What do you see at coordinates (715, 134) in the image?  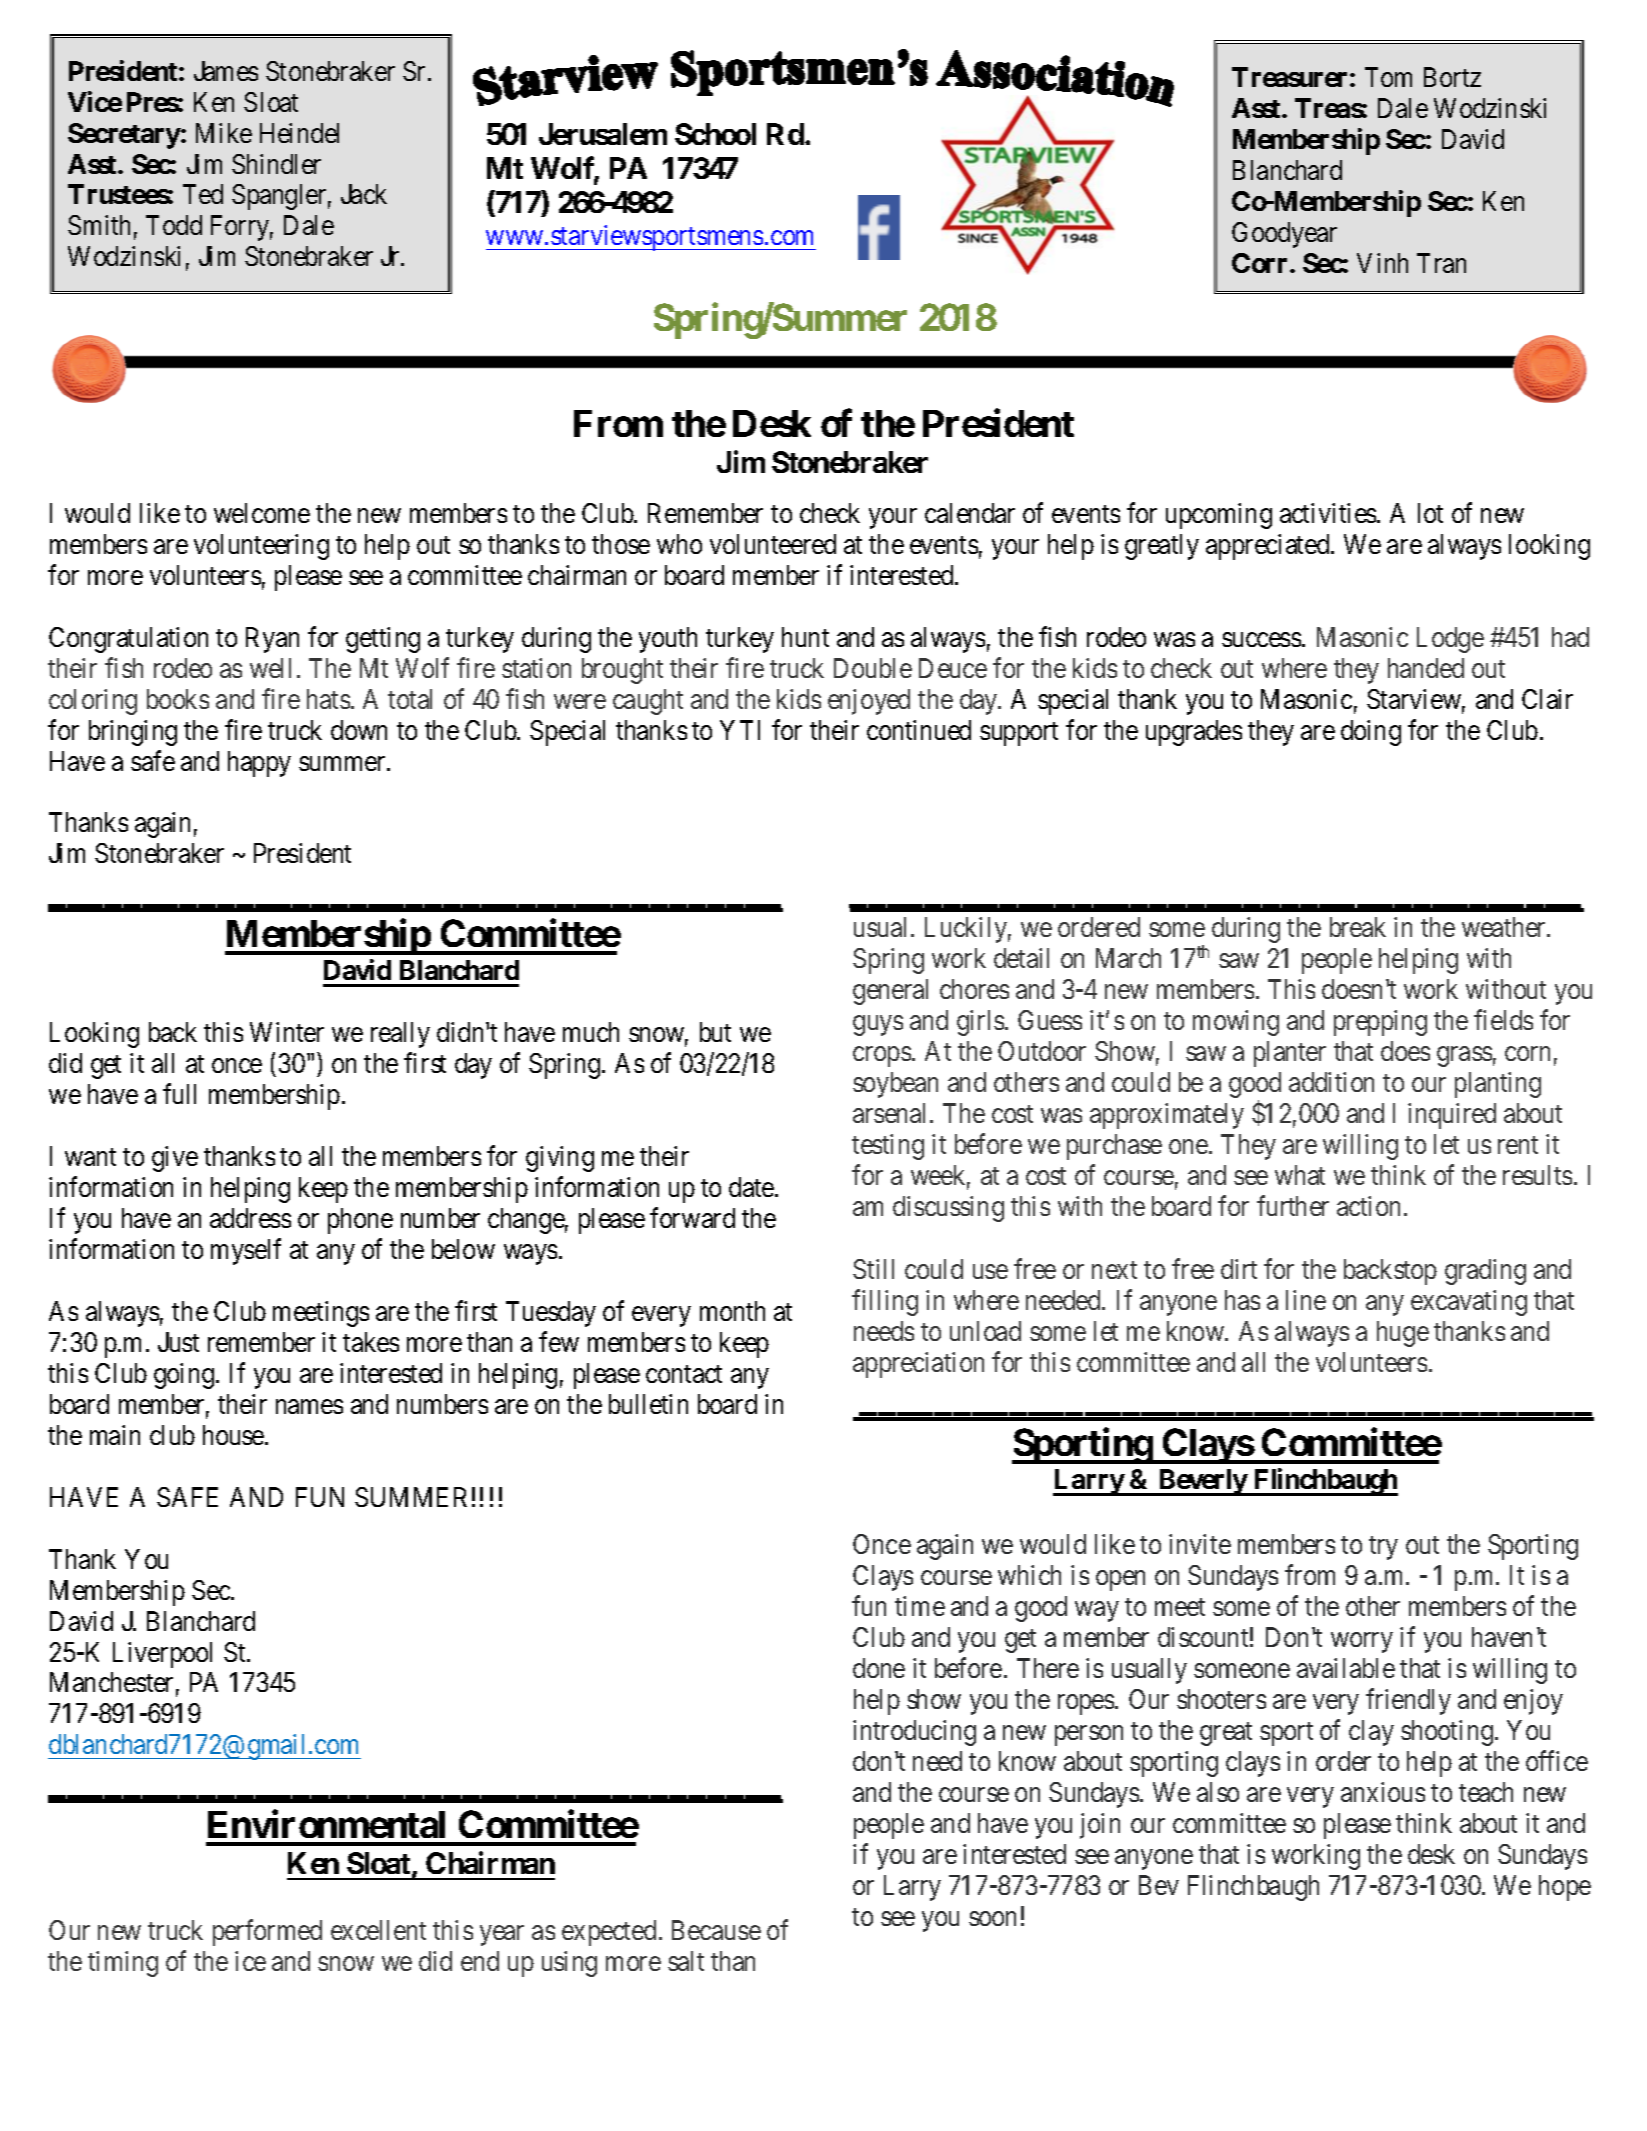 I see `School` at bounding box center [715, 134].
